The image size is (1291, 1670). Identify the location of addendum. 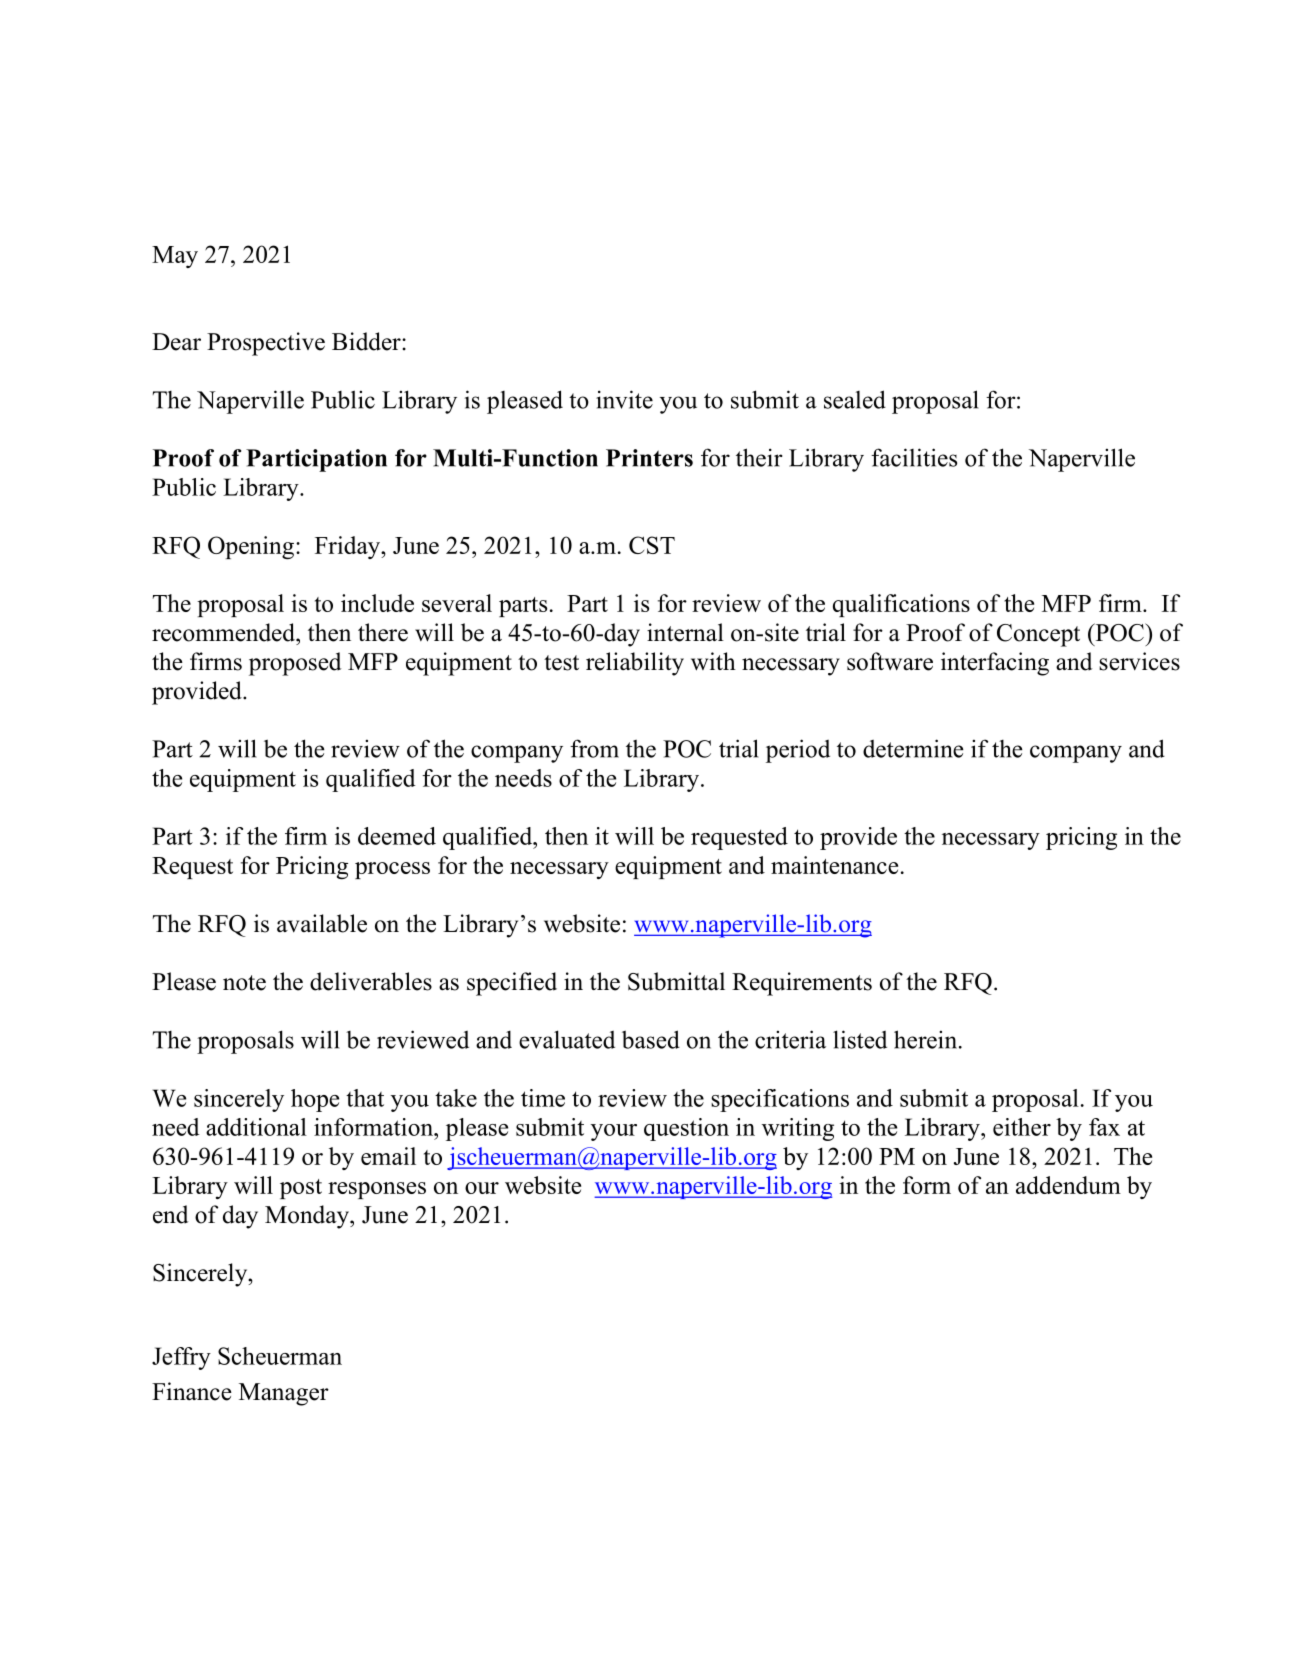
(1068, 1185).
